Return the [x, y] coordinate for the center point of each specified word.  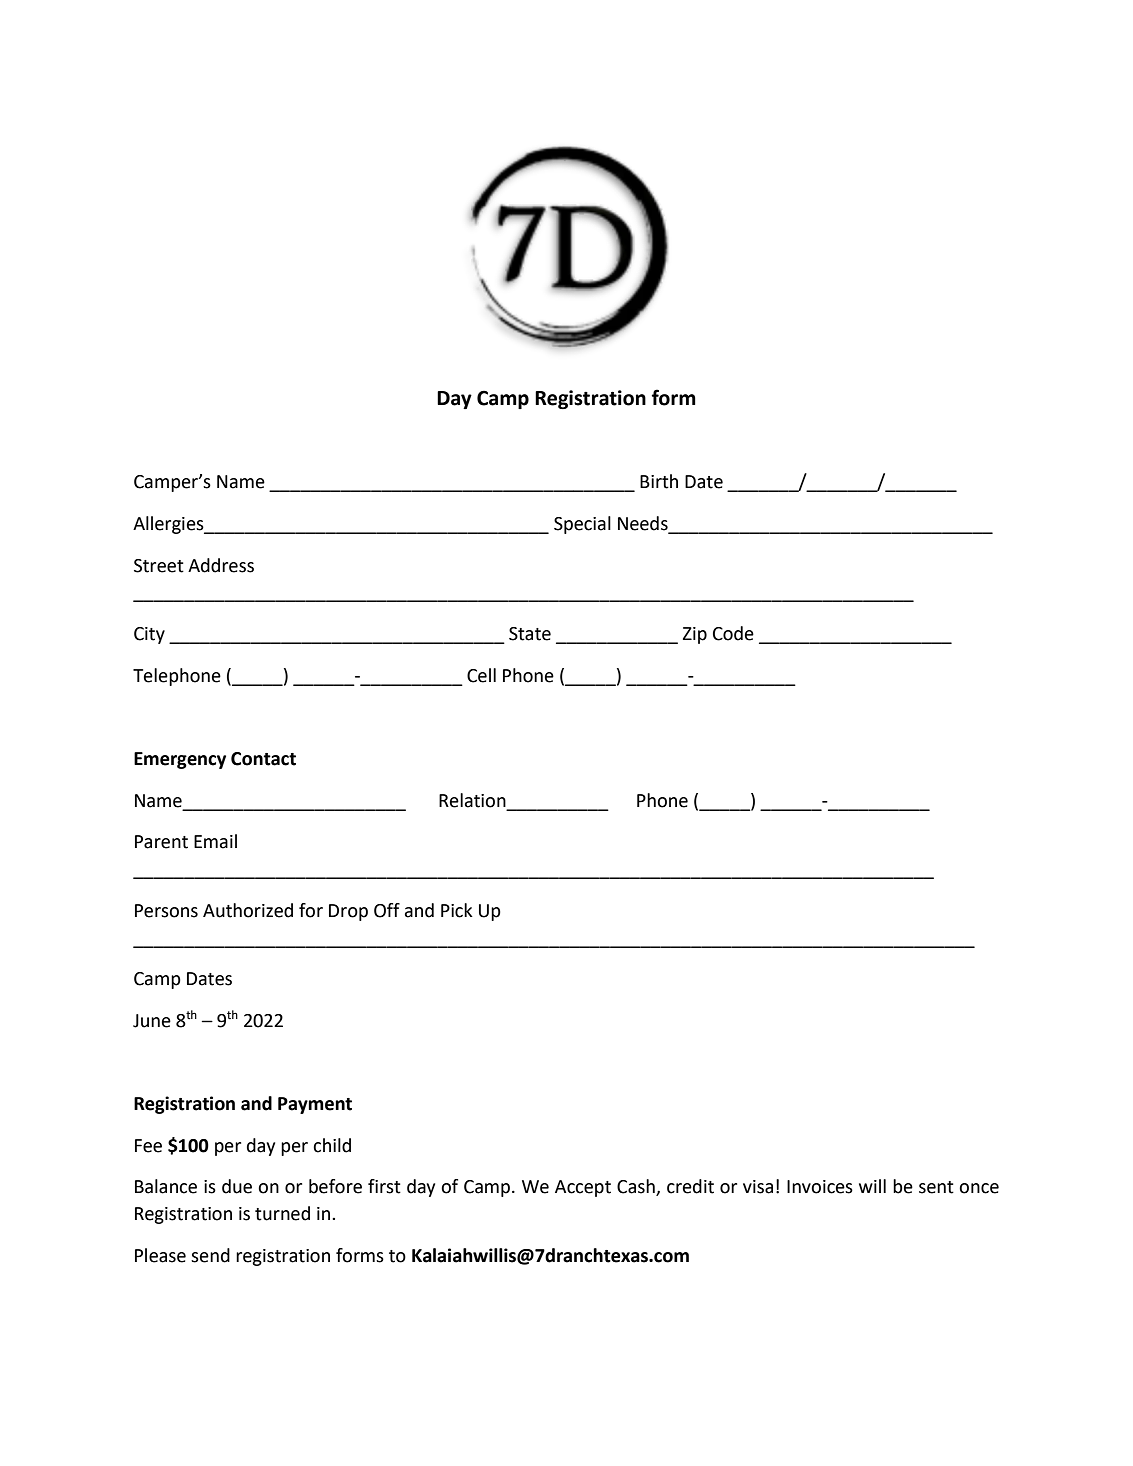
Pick [457, 910]
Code [733, 633]
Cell [481, 675]
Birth [659, 481]
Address [221, 565]
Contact [263, 759]
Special [582, 525]
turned [282, 1213]
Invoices [820, 1187]
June [152, 1021]
